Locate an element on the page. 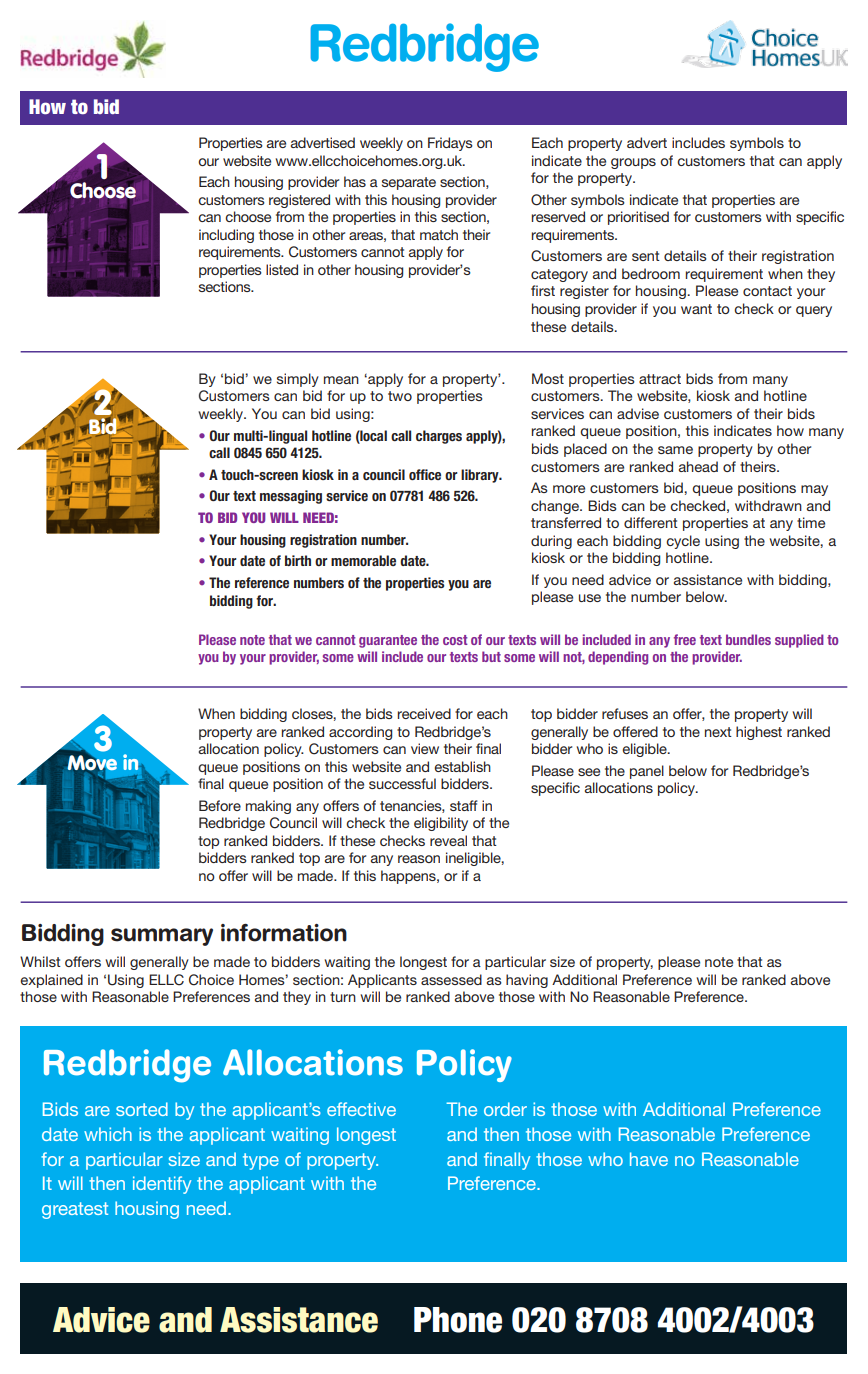 Image resolution: width=868 pixels, height=1374 pixels. assessed is located at coordinates (451, 979).
